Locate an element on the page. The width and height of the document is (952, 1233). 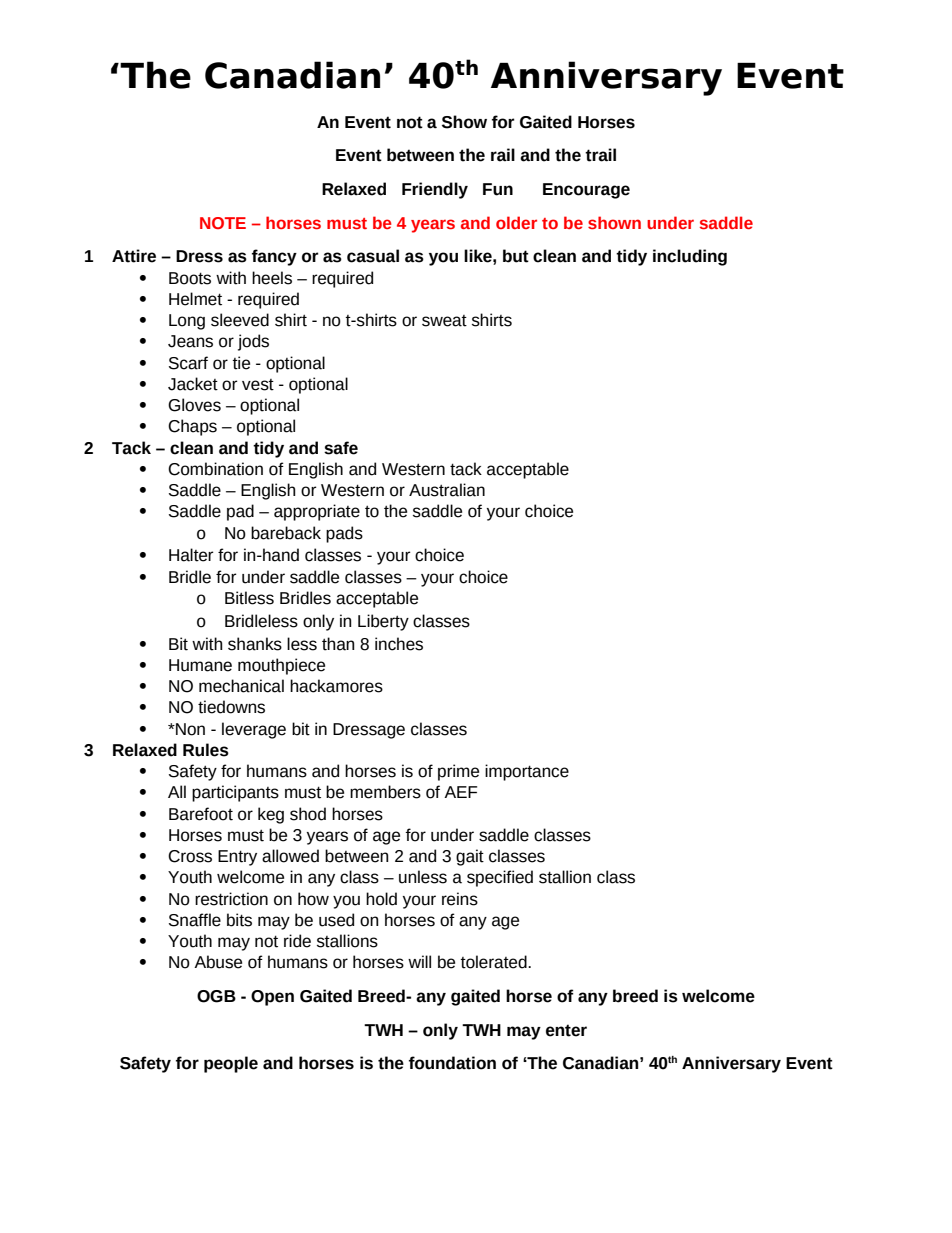
members is located at coordinates (385, 792).
